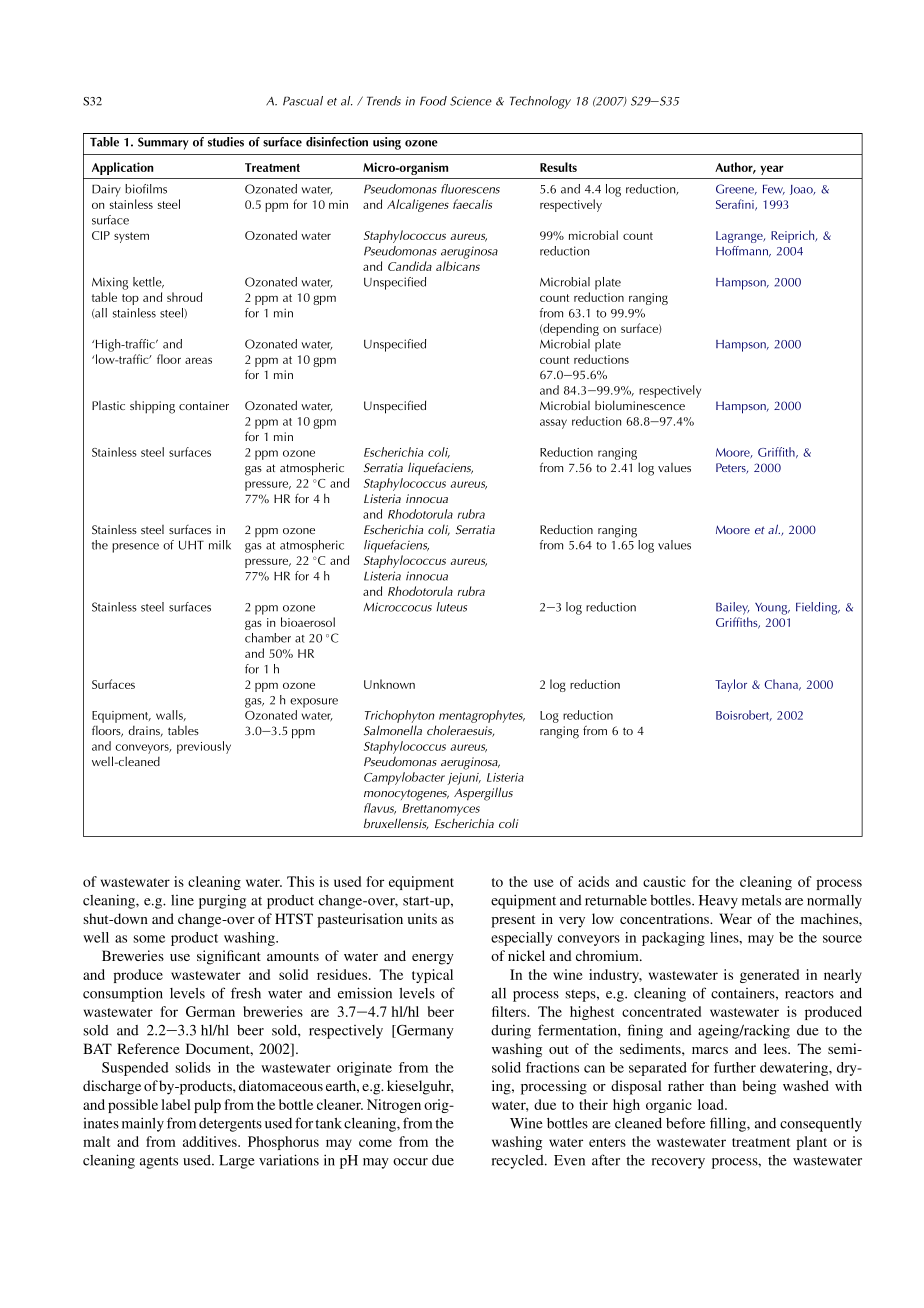  Describe the element at coordinates (783, 685) in the screenshot. I see `Chana` at that location.
